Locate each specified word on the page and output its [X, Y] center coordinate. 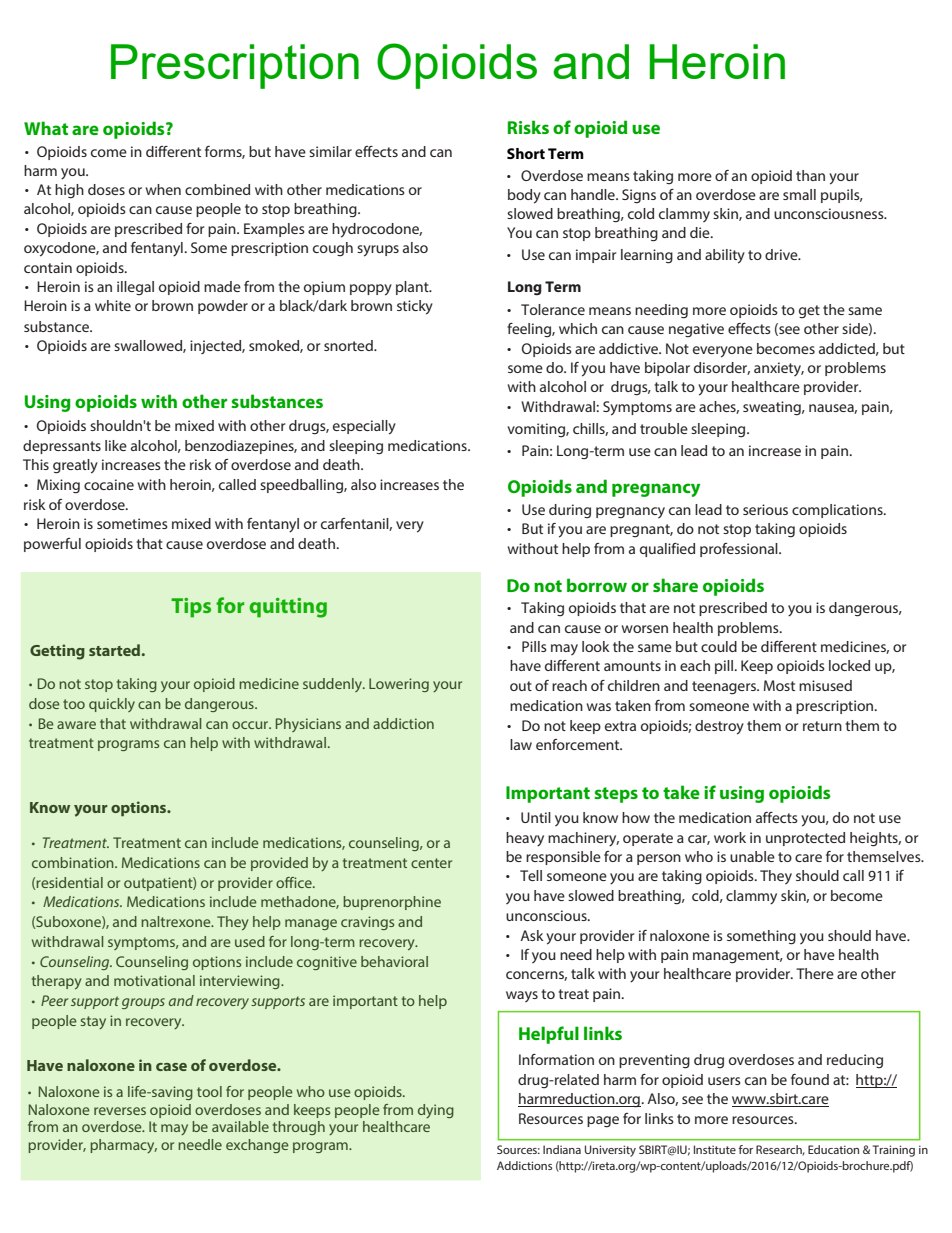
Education [833, 1149]
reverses [120, 1111]
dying [436, 1111]
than [810, 175]
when [163, 189]
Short [526, 153]
